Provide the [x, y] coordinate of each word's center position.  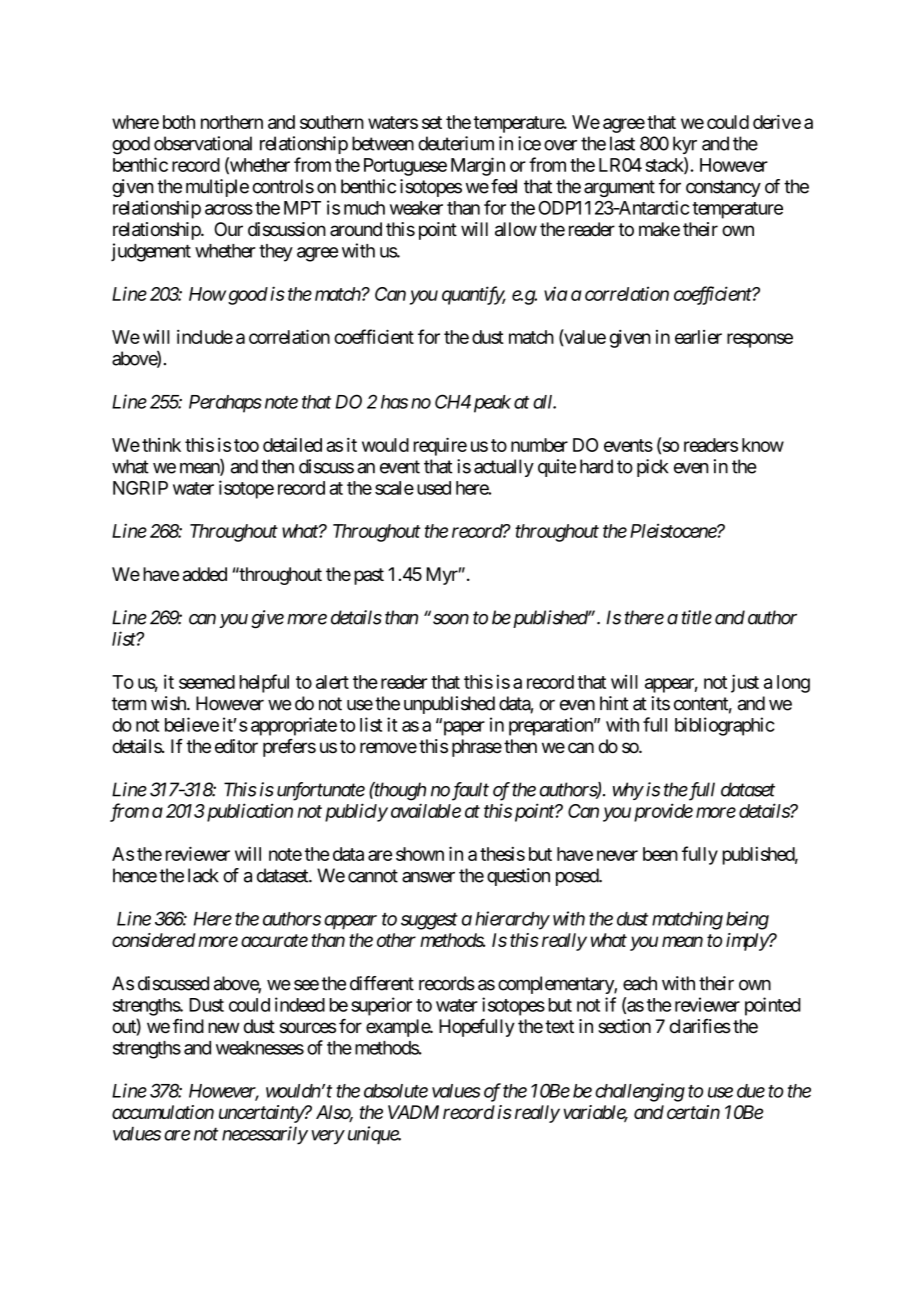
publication [248, 812]
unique [374, 1135]
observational [203, 143]
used [434, 488]
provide [663, 812]
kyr [685, 145]
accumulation [163, 1112]
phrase [477, 748]
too [246, 445]
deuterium [456, 143]
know [763, 445]
